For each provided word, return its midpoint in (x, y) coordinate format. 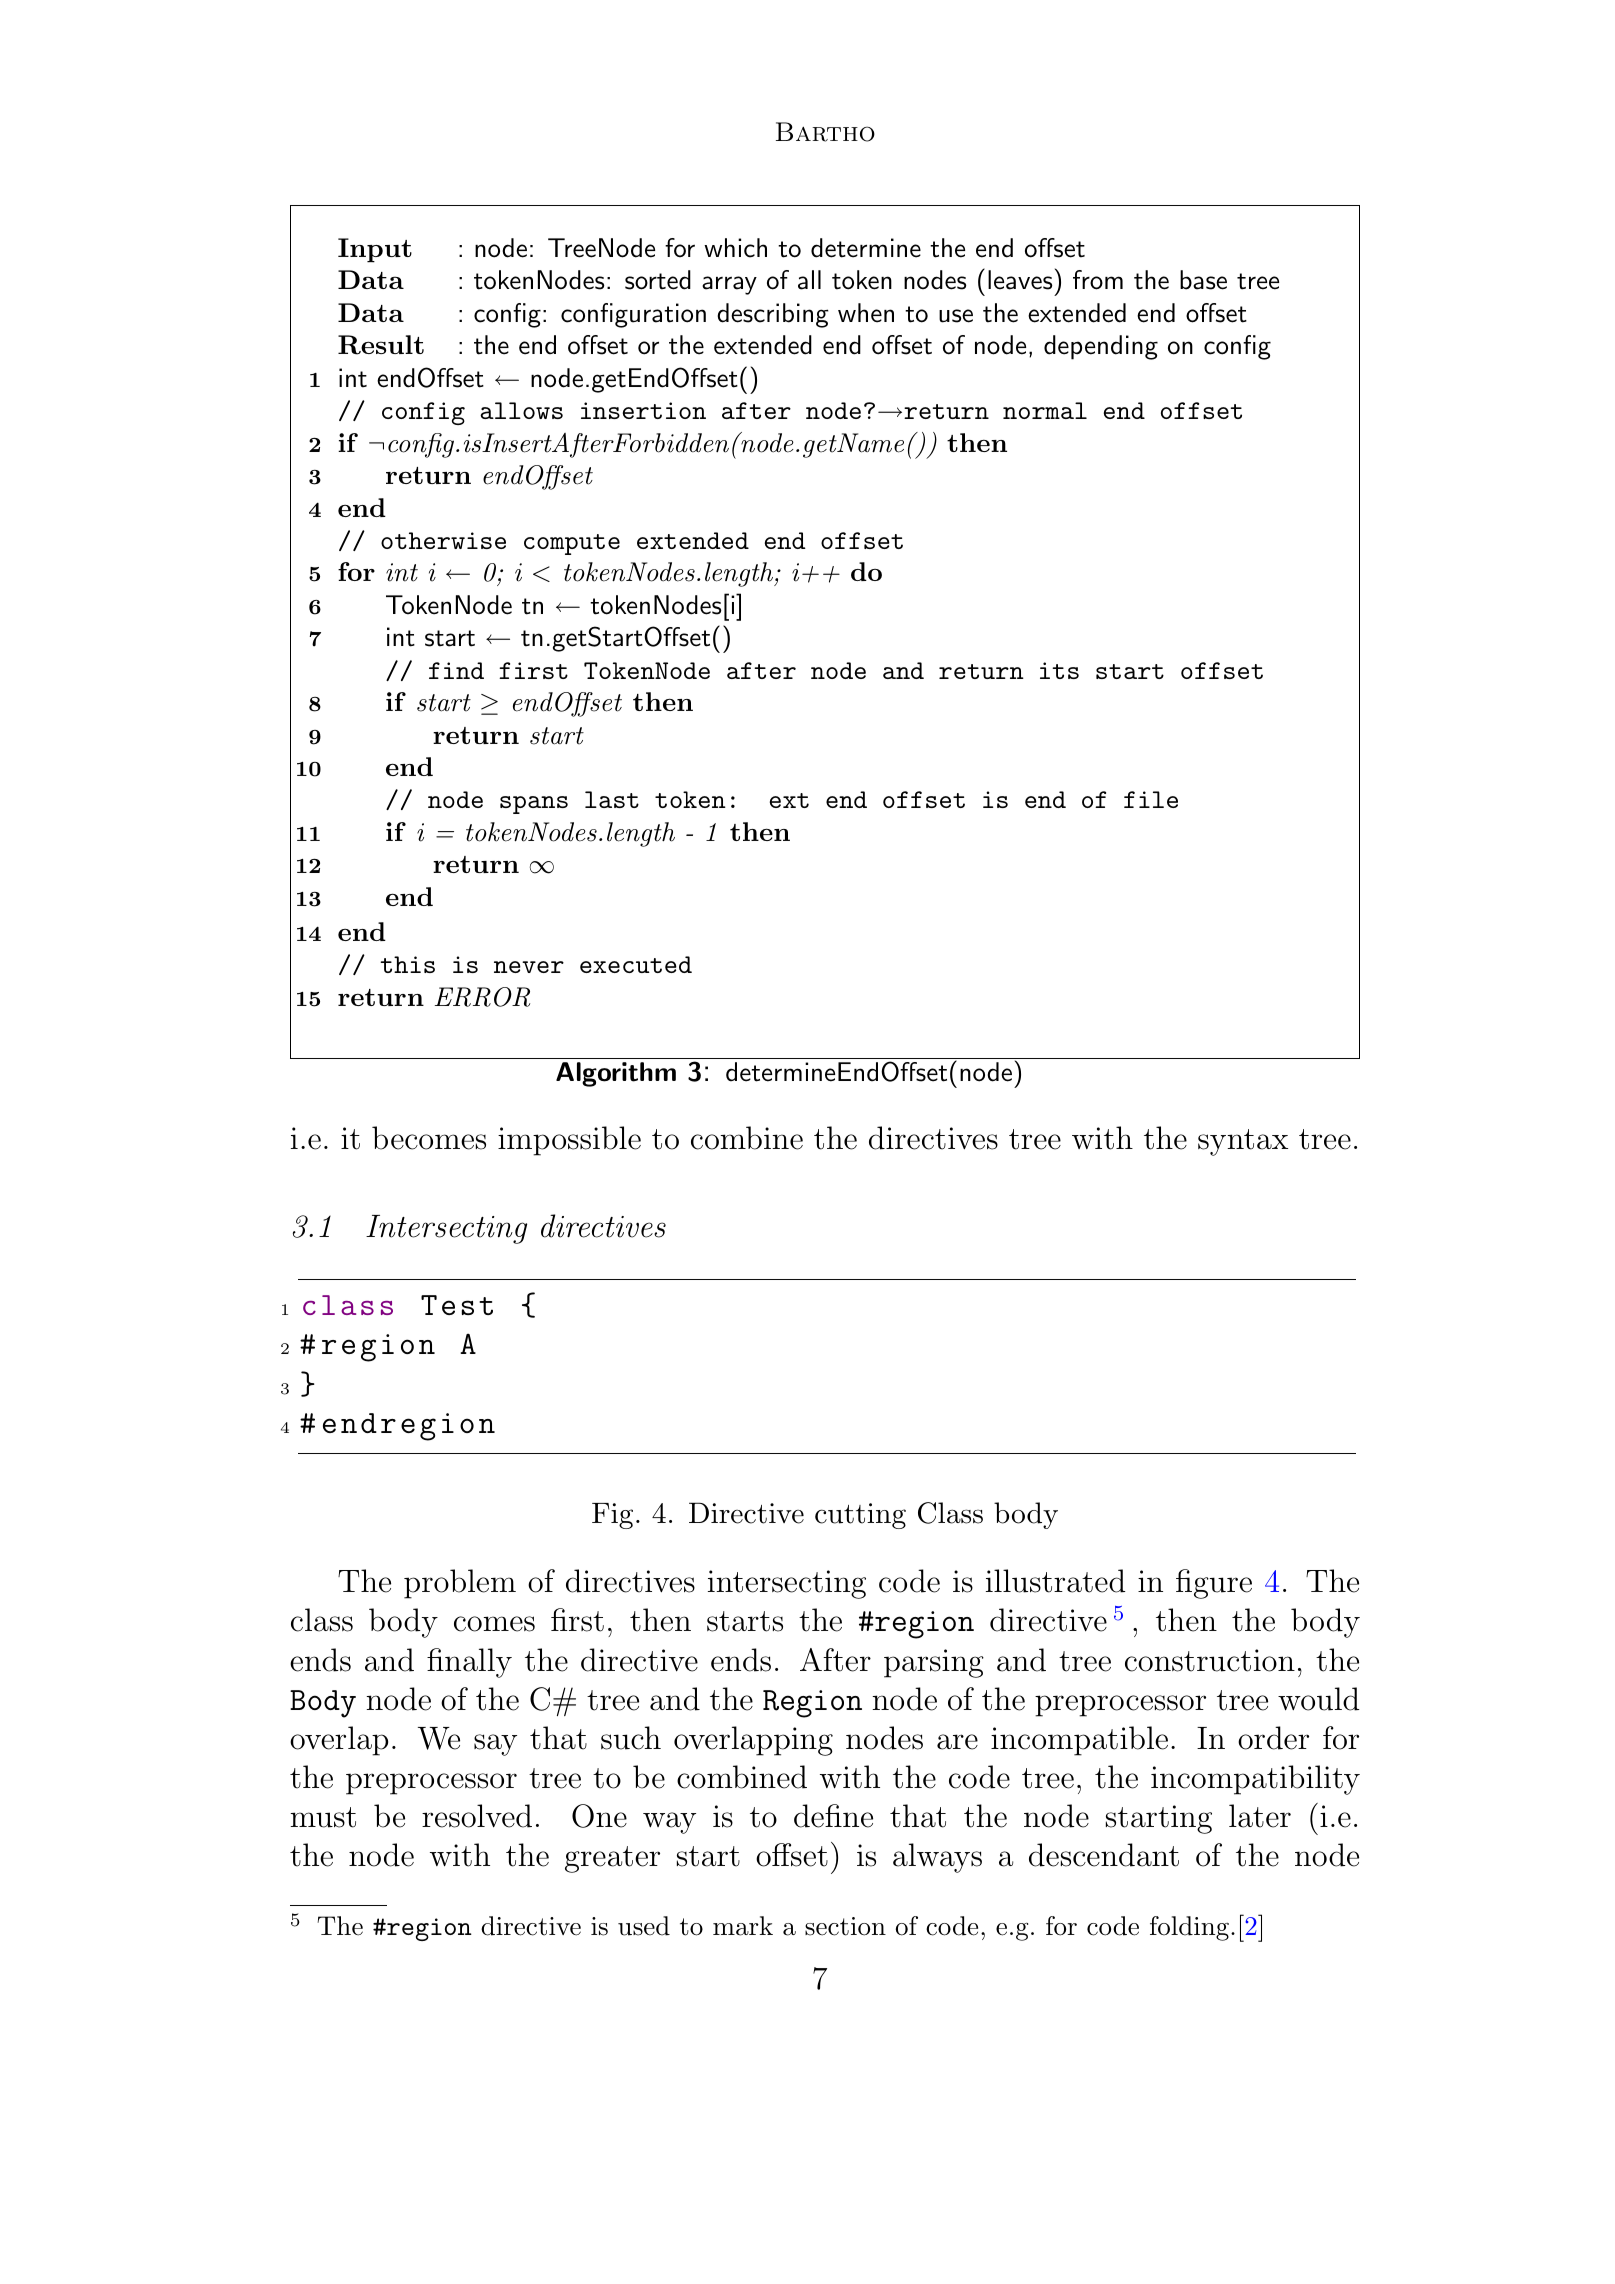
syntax (1243, 1142)
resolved (477, 1816)
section (845, 1926)
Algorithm (616, 1074)
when (866, 313)
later (1260, 1816)
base (1203, 280)
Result (381, 345)
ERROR (482, 997)
